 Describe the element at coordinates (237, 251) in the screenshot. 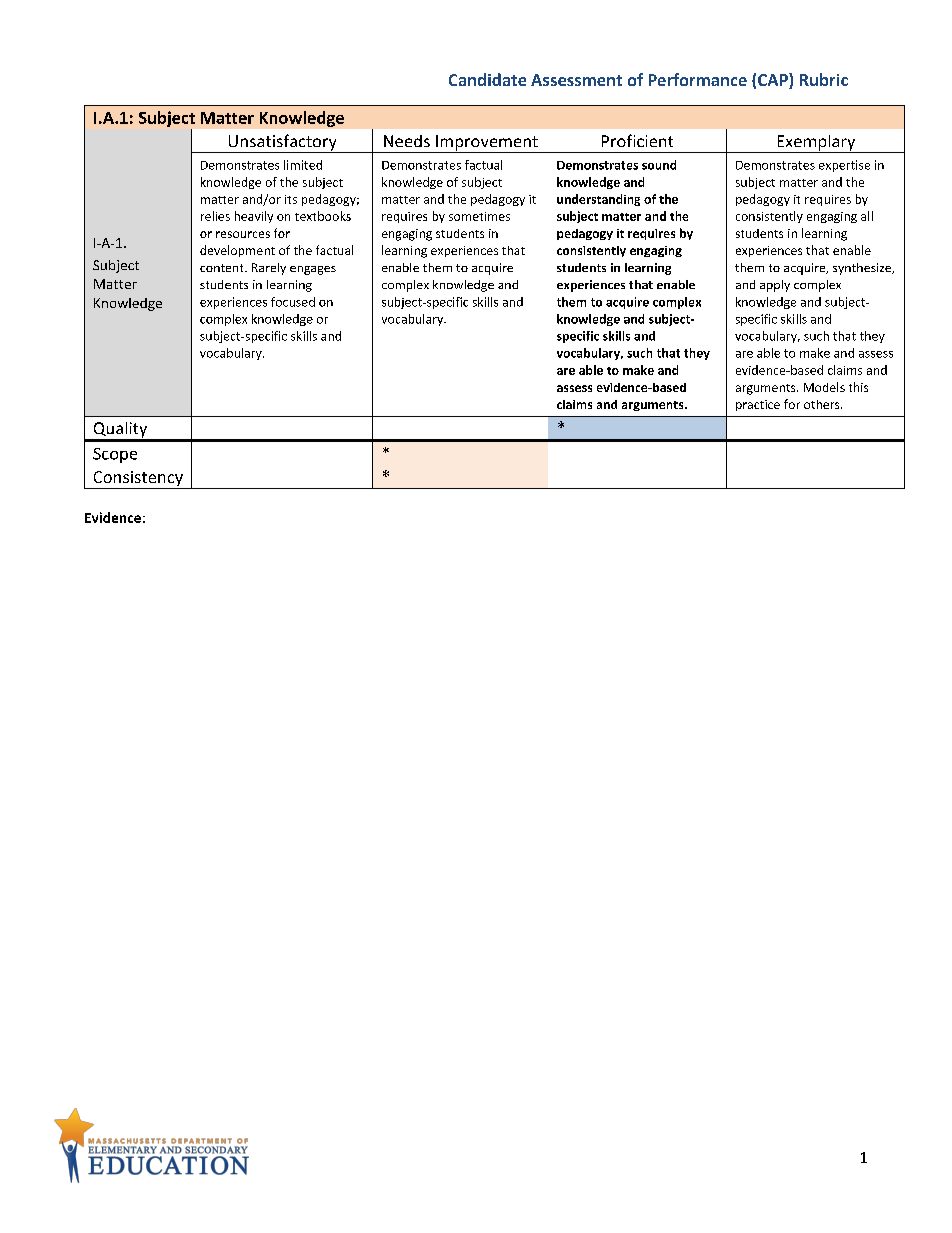

I see `development` at that location.
